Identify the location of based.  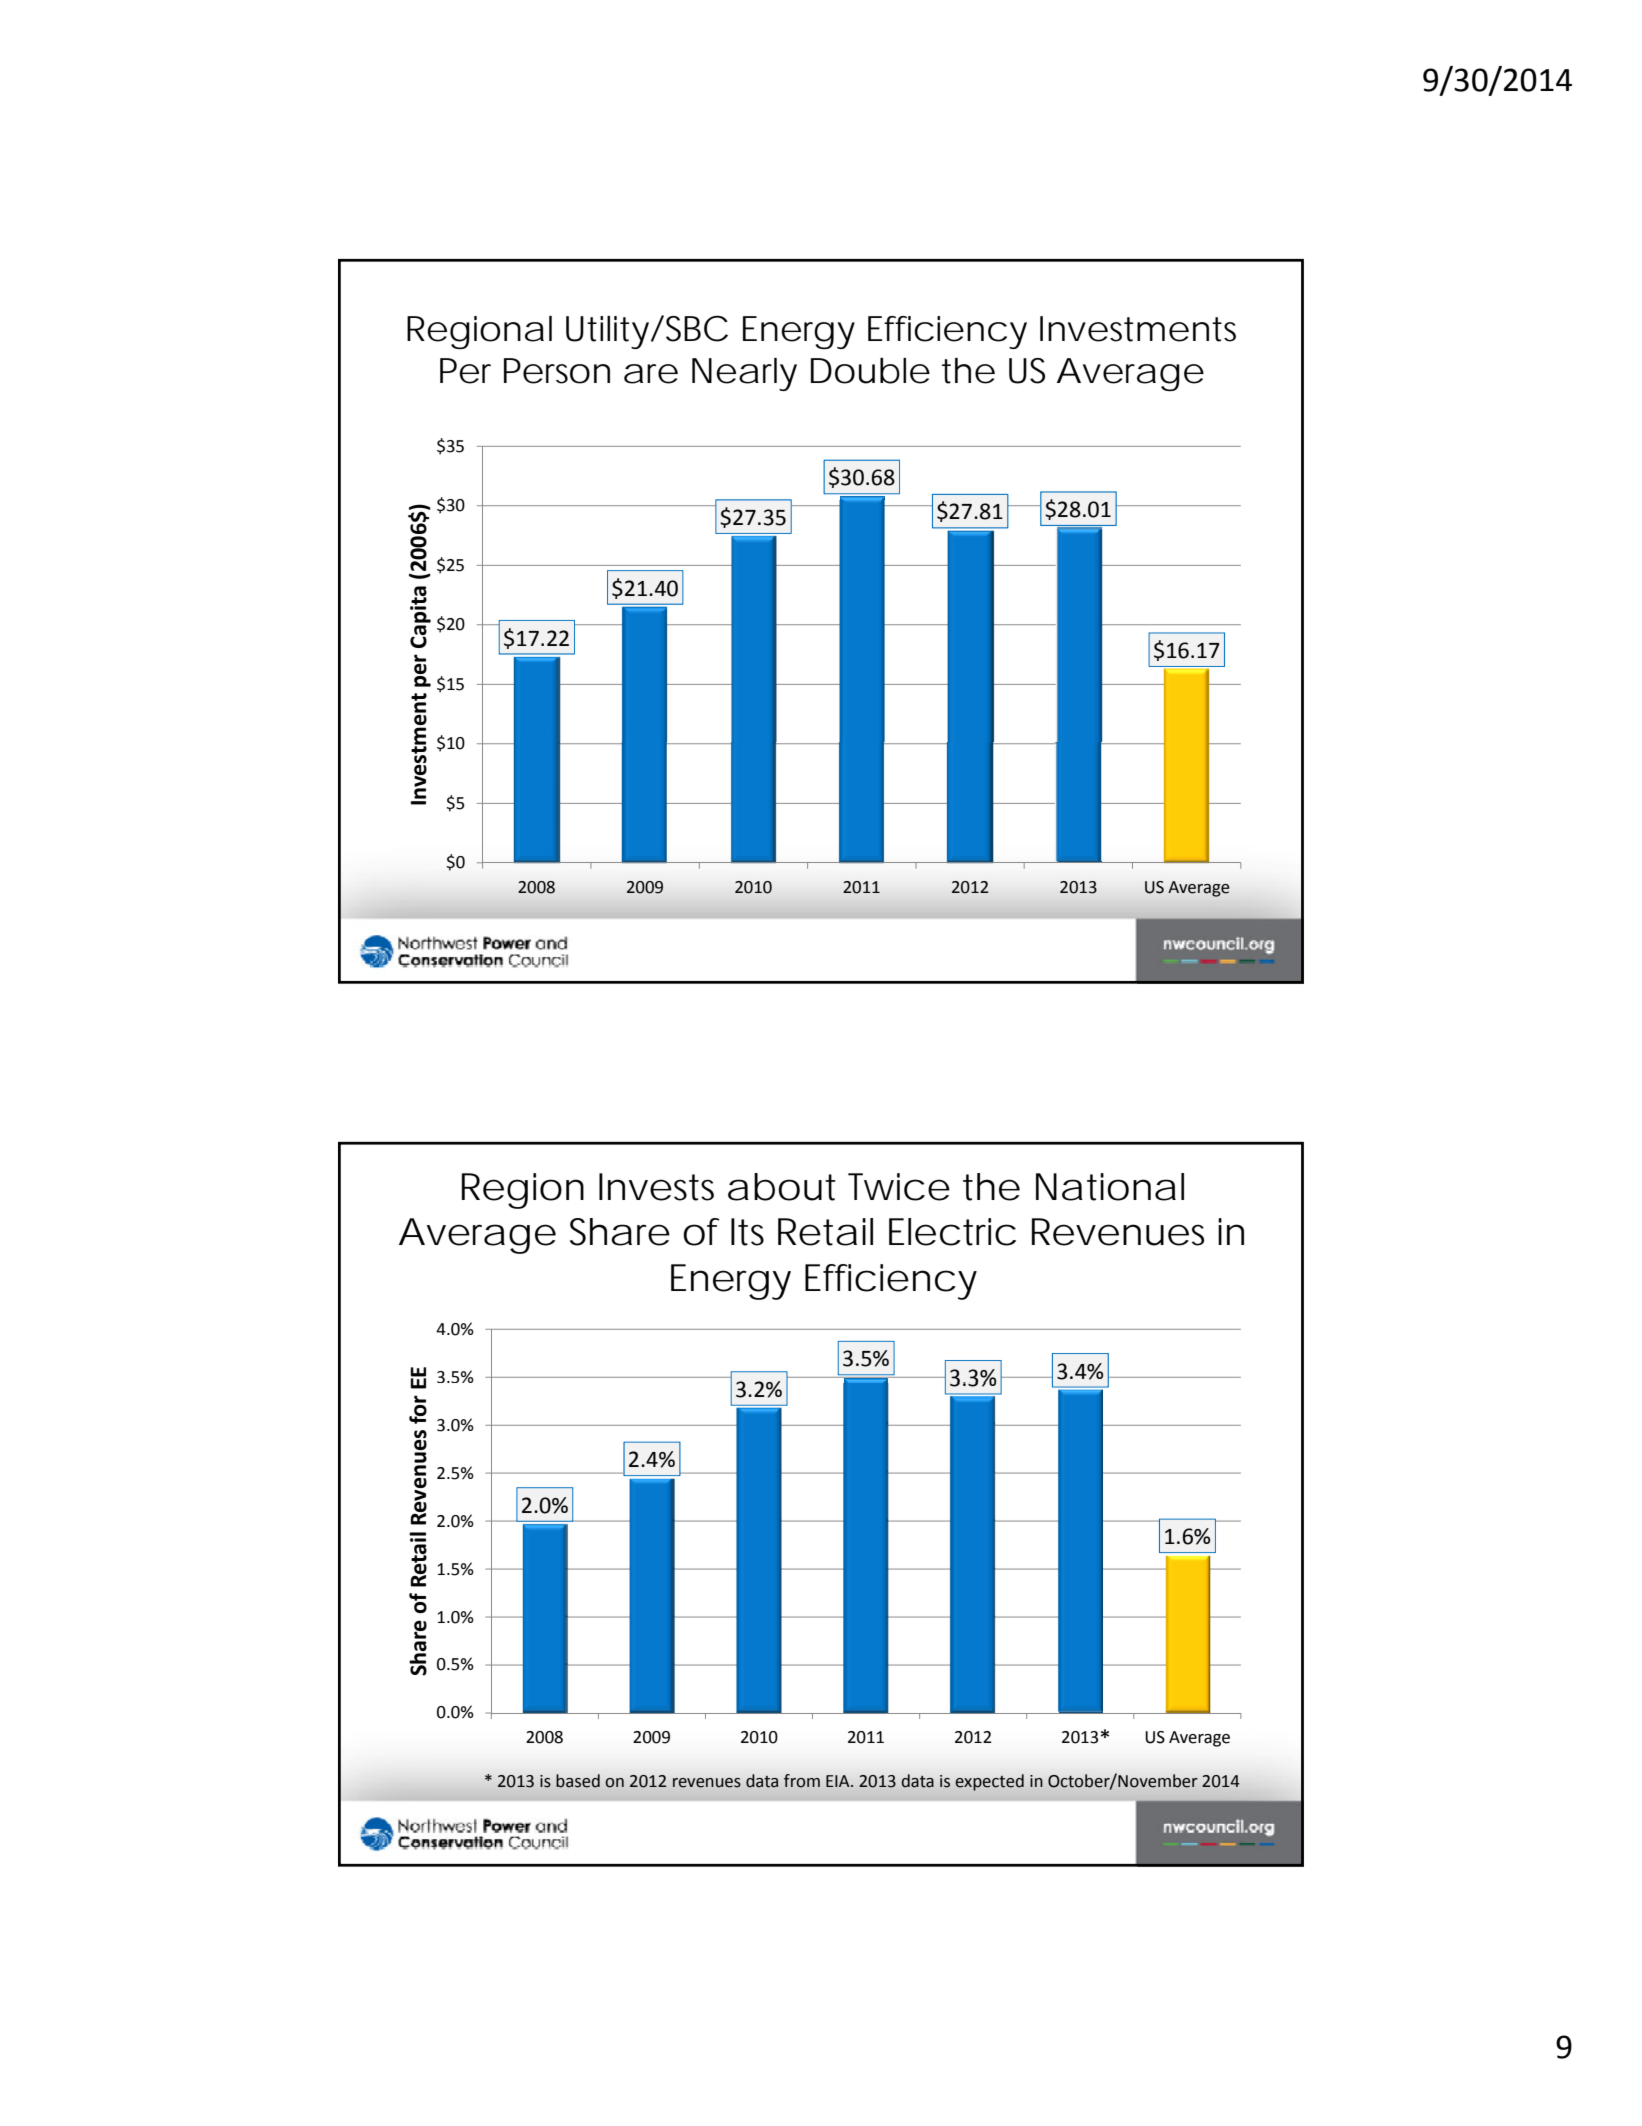
(578, 1781).
